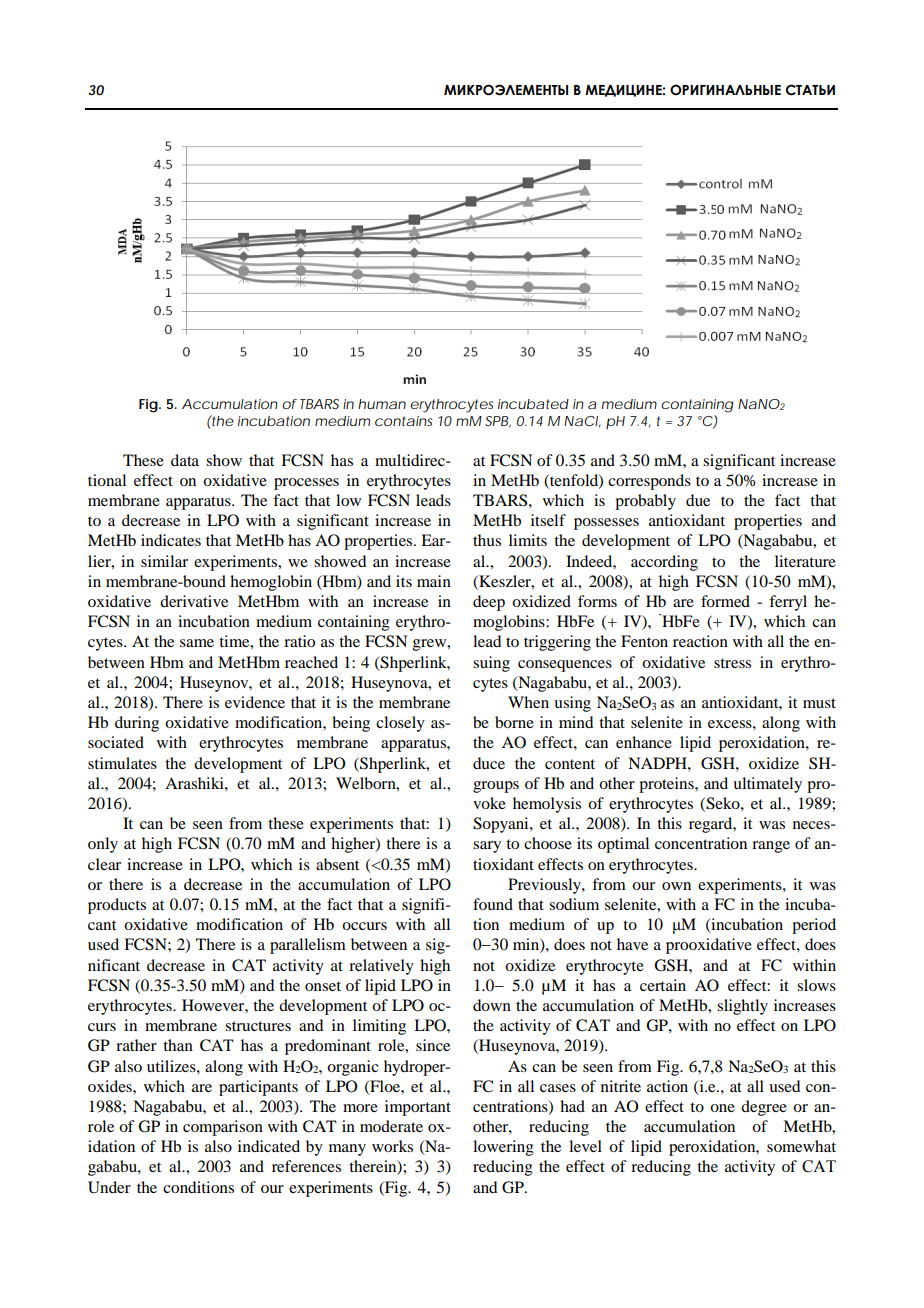  I want to click on found, so click(493, 904).
